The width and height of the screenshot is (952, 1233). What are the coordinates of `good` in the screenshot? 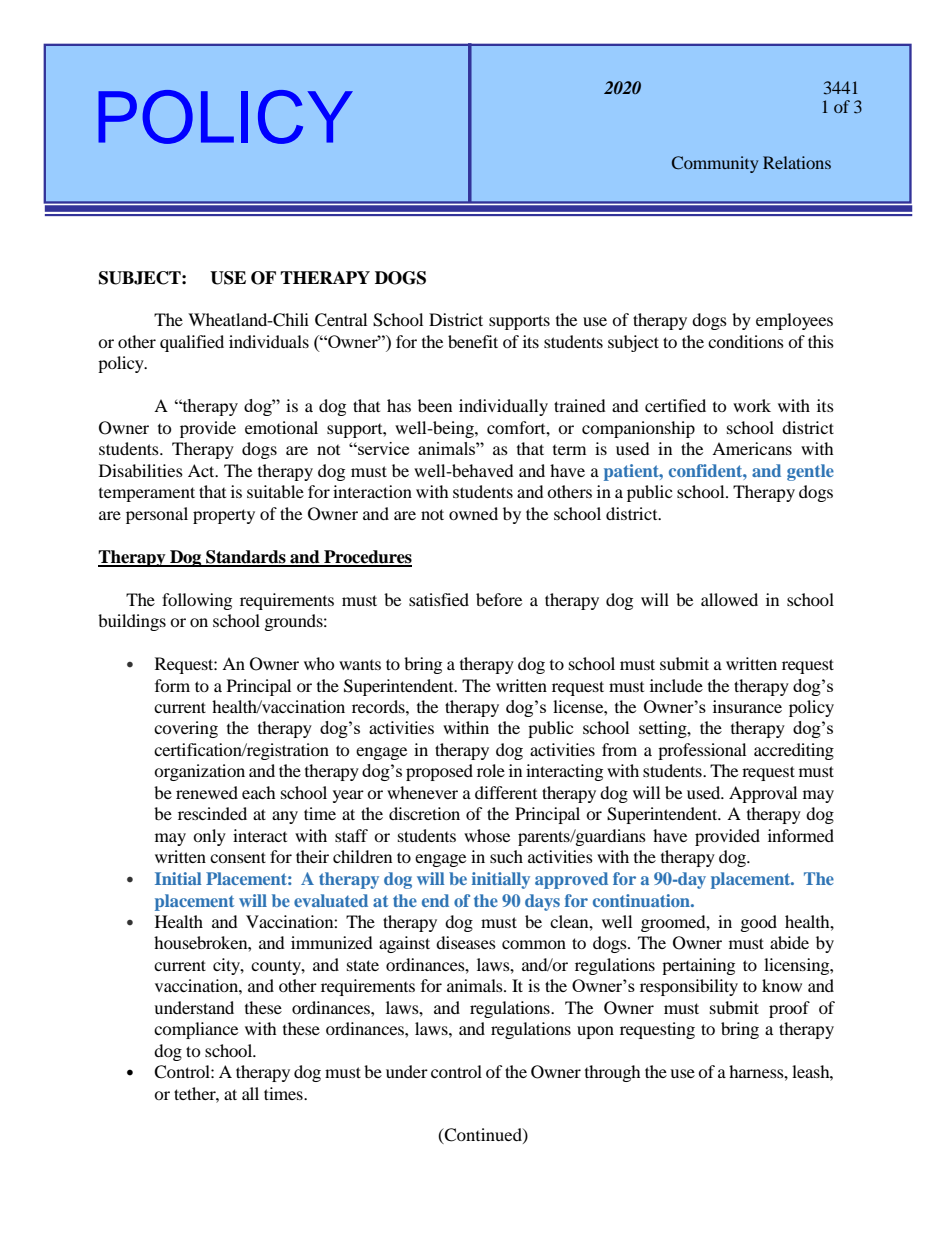 It's located at (759, 923).
